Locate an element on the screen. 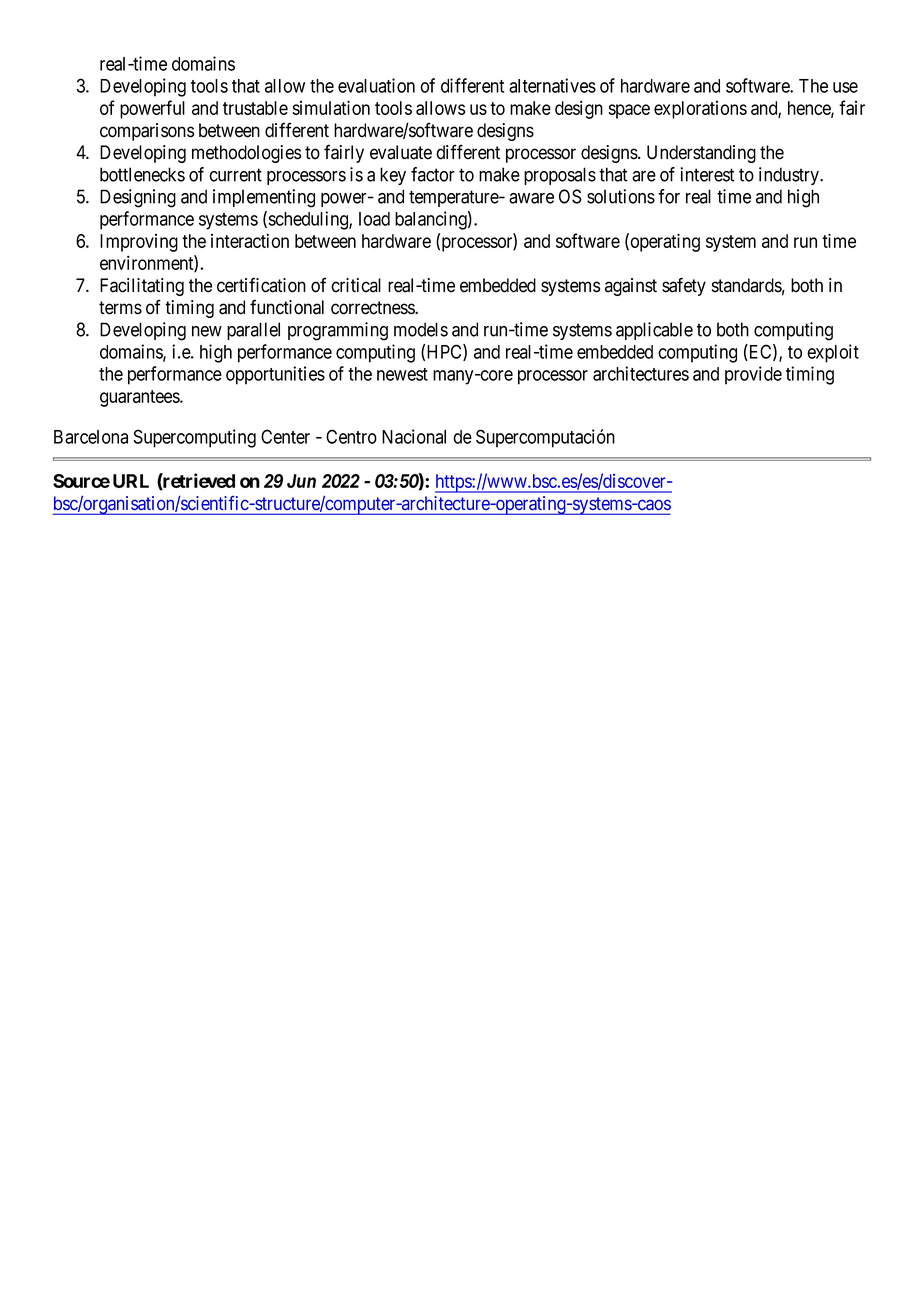 The width and height of the screenshot is (924, 1308). load is located at coordinates (374, 219).
